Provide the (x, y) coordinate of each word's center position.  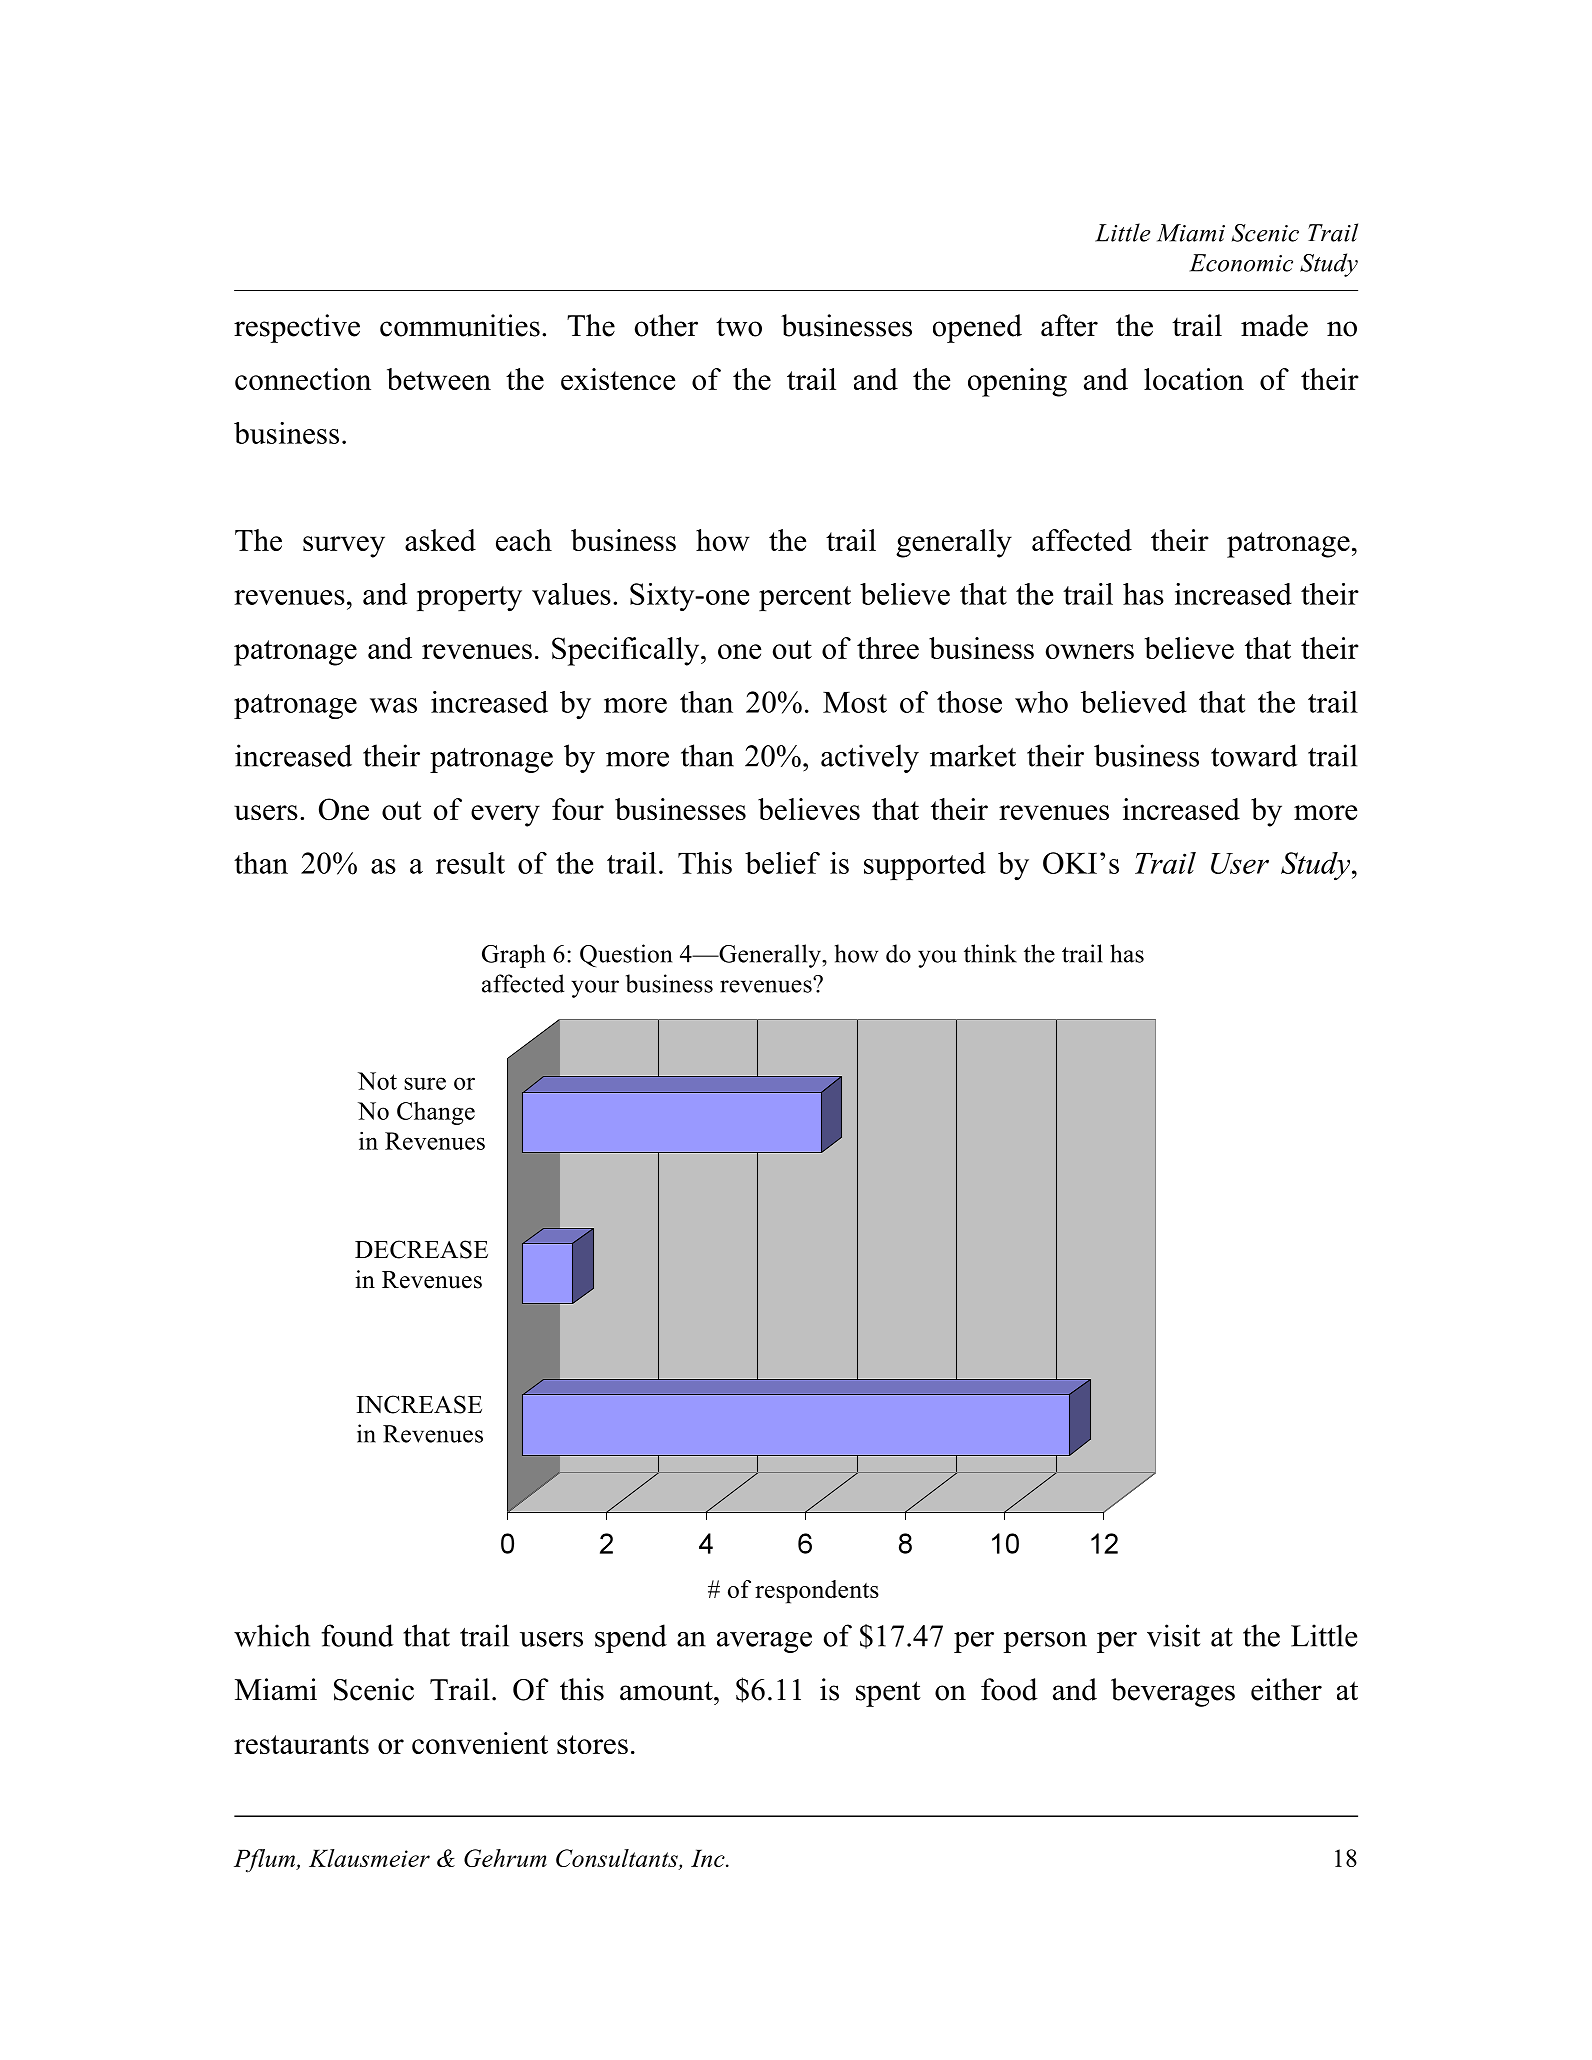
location (1194, 379)
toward (1254, 755)
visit (1173, 1635)
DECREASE (421, 1249)
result (470, 863)
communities (460, 325)
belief (782, 863)
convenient (480, 1743)
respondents (817, 1592)
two (739, 327)
